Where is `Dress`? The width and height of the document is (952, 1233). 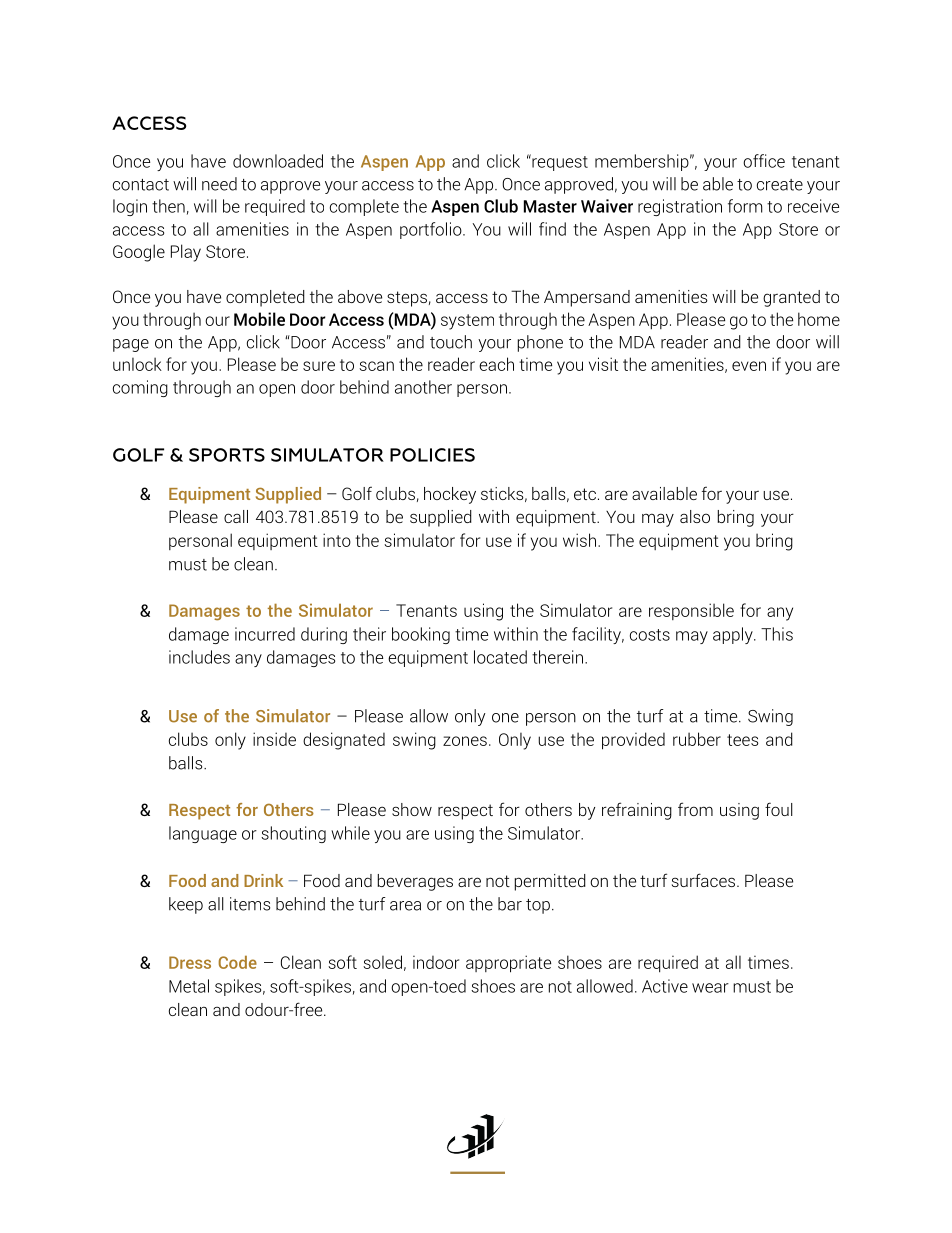
Dress is located at coordinates (190, 962).
